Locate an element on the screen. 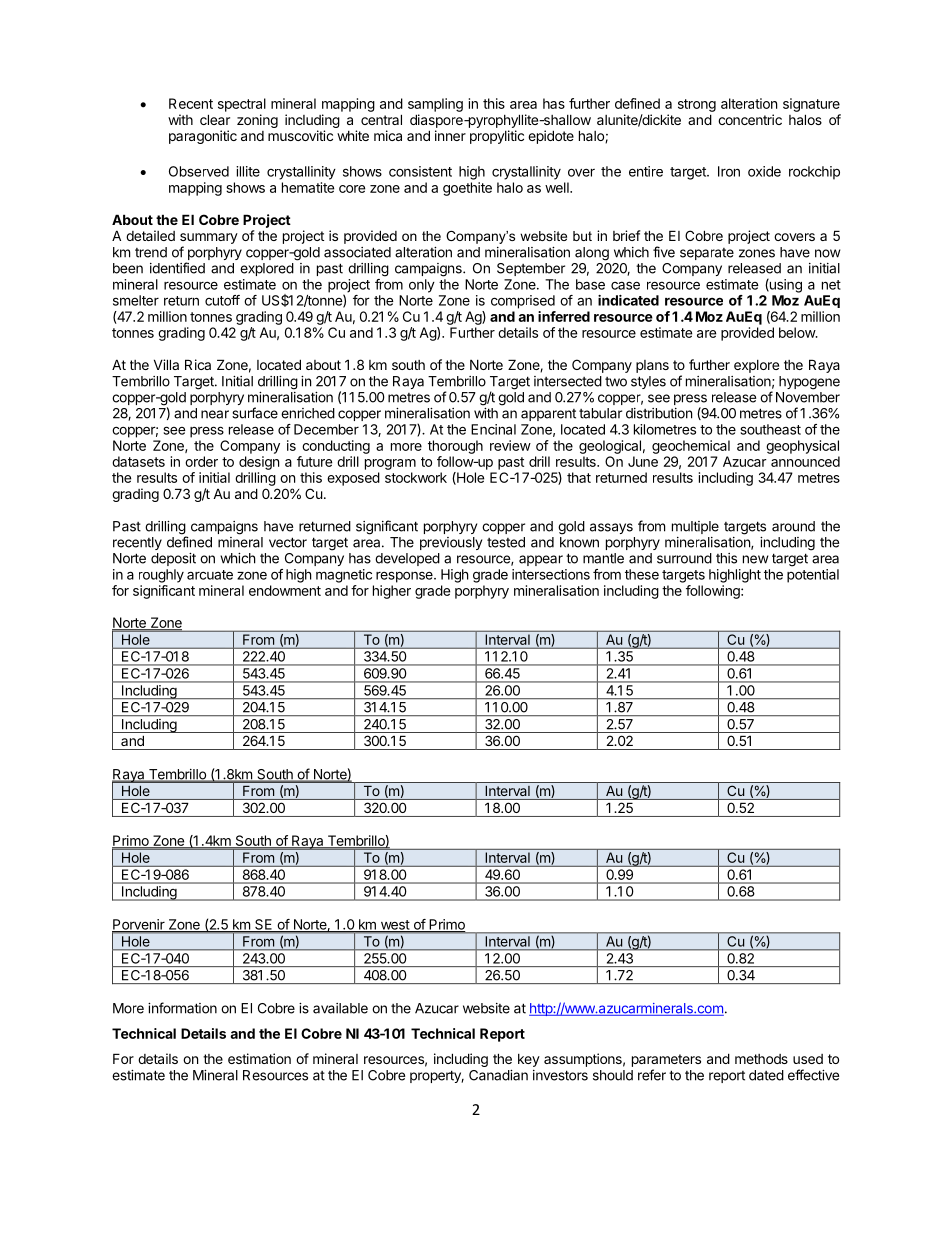 Image resolution: width=952 pixels, height=1233 pixels. inner is located at coordinates (450, 135).
